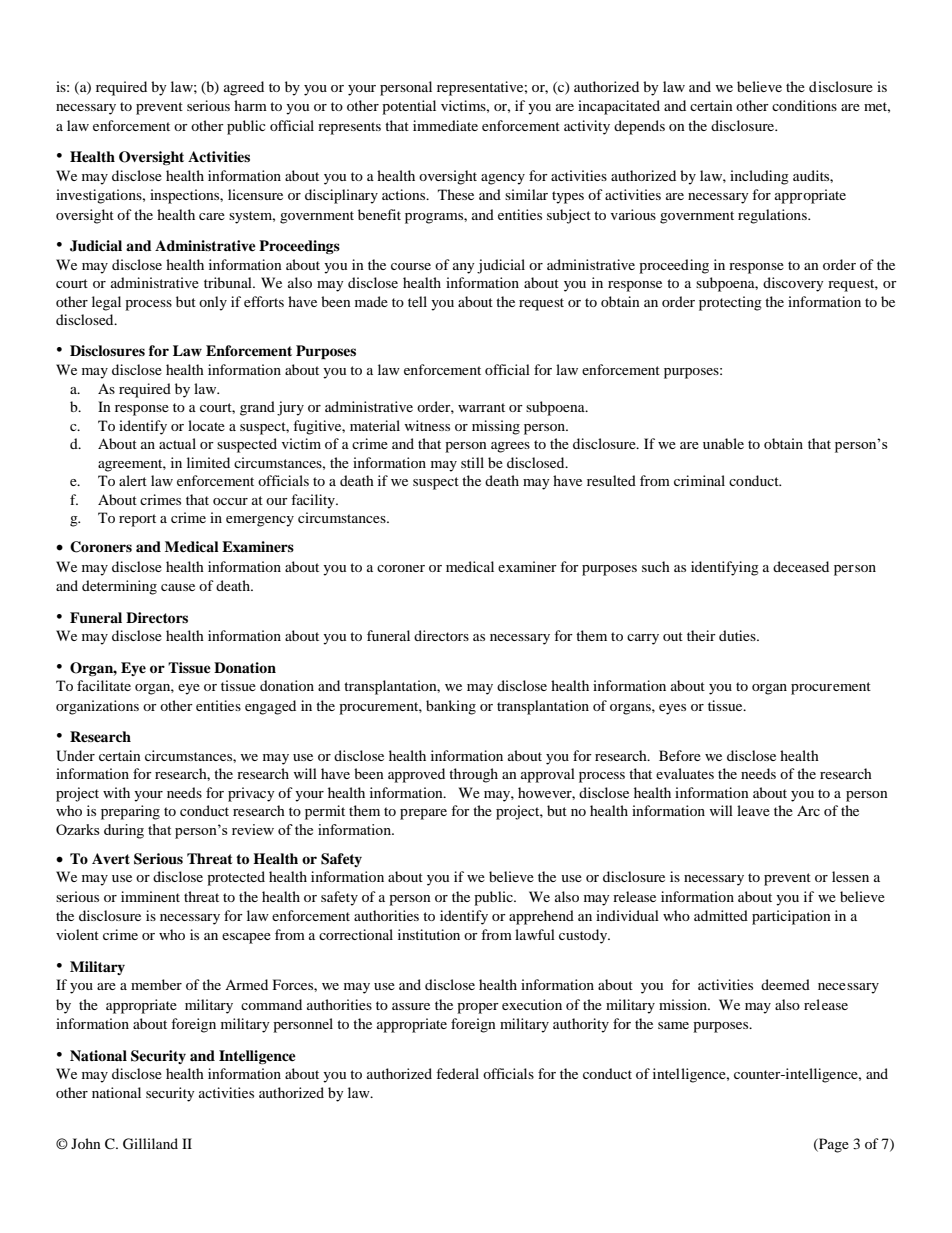  What do you see at coordinates (116, 792) in the screenshot?
I see `with` at bounding box center [116, 792].
